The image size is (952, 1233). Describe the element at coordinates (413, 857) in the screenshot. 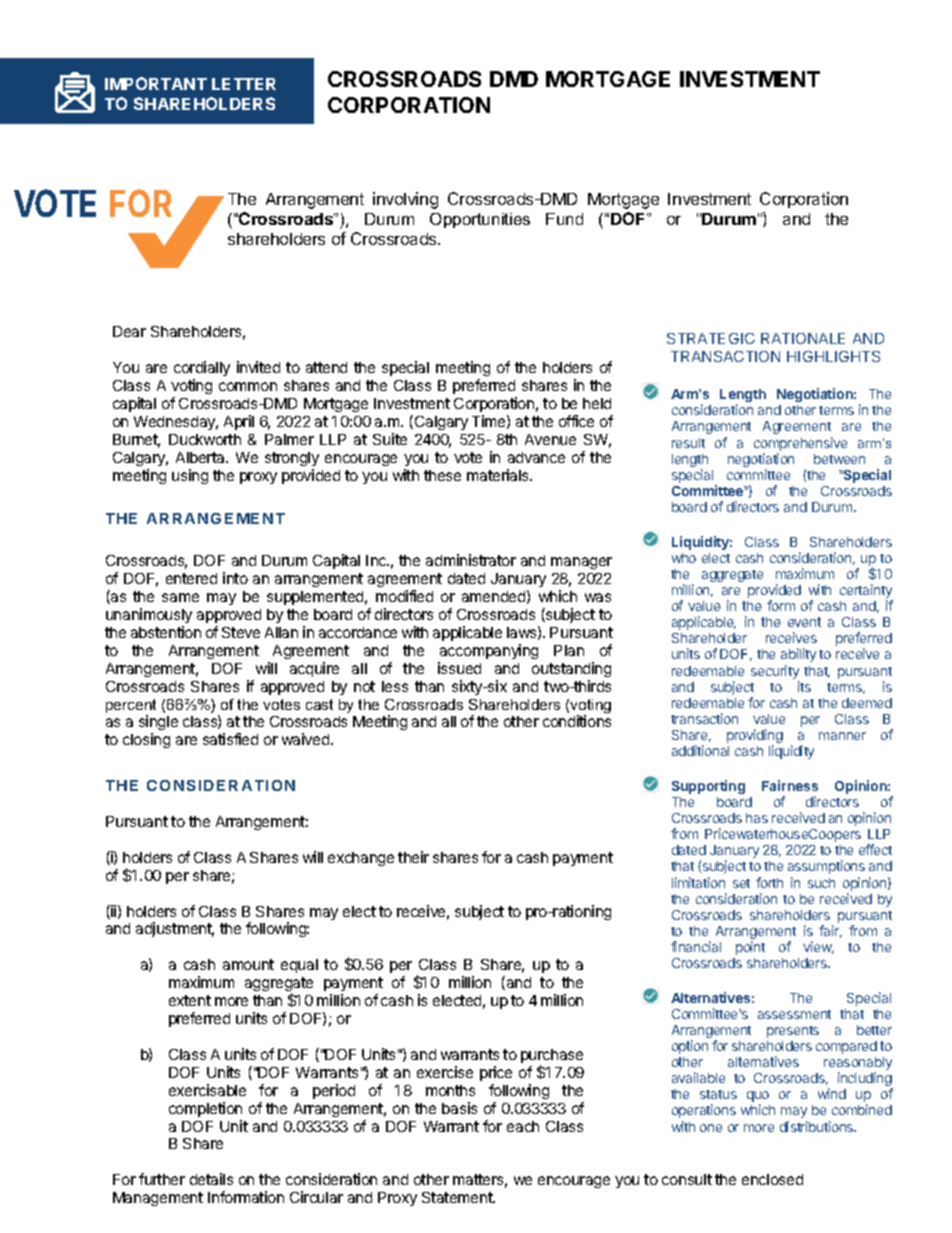

I see `their` at that location.
